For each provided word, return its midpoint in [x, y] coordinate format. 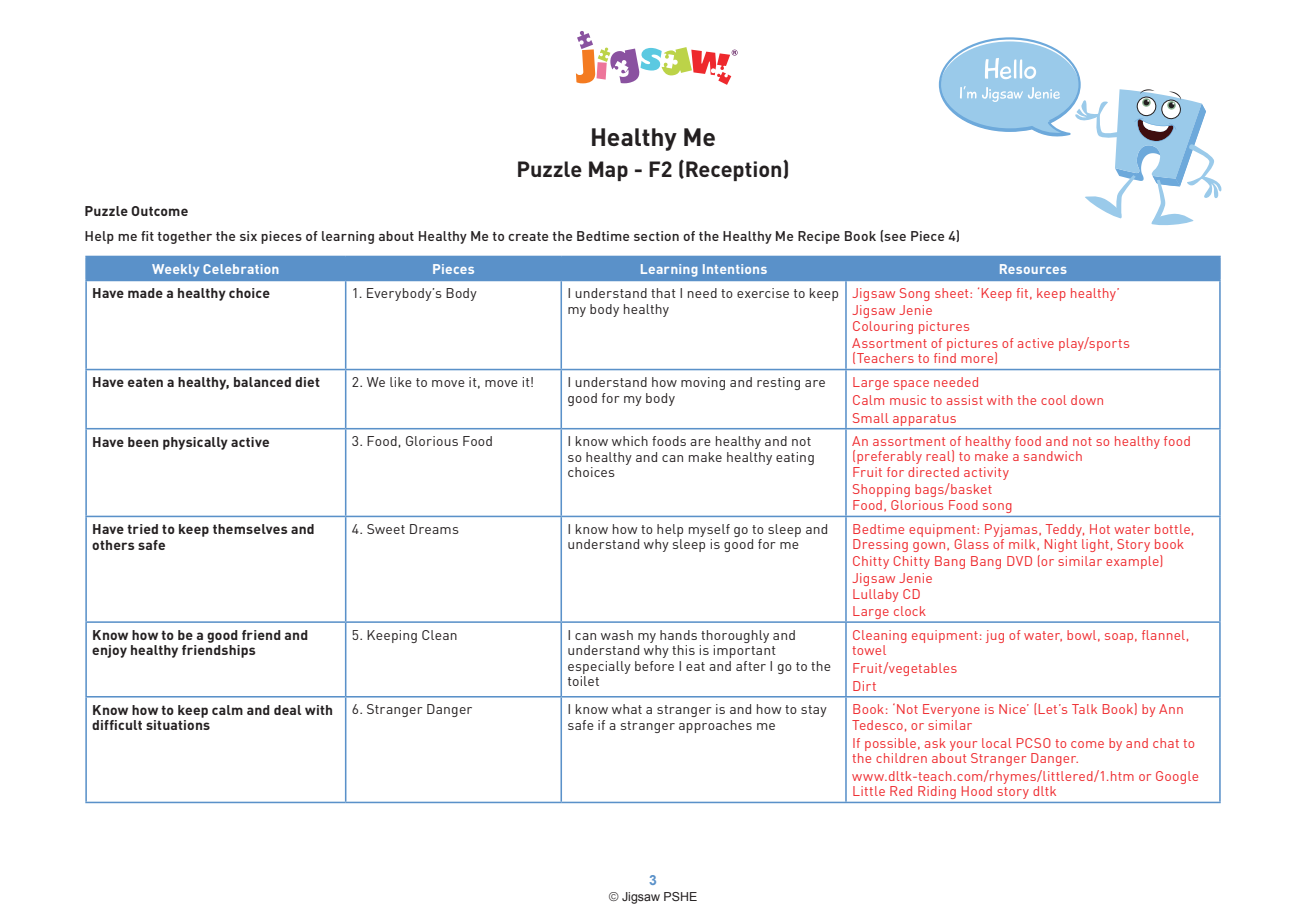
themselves [250, 529]
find [945, 358]
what [627, 709]
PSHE [680, 896]
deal [288, 710]
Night [1061, 545]
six [248, 236]
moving [703, 383]
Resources [1033, 269]
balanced [262, 382]
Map [608, 171]
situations [178, 725]
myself [709, 530]
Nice [1013, 709]
